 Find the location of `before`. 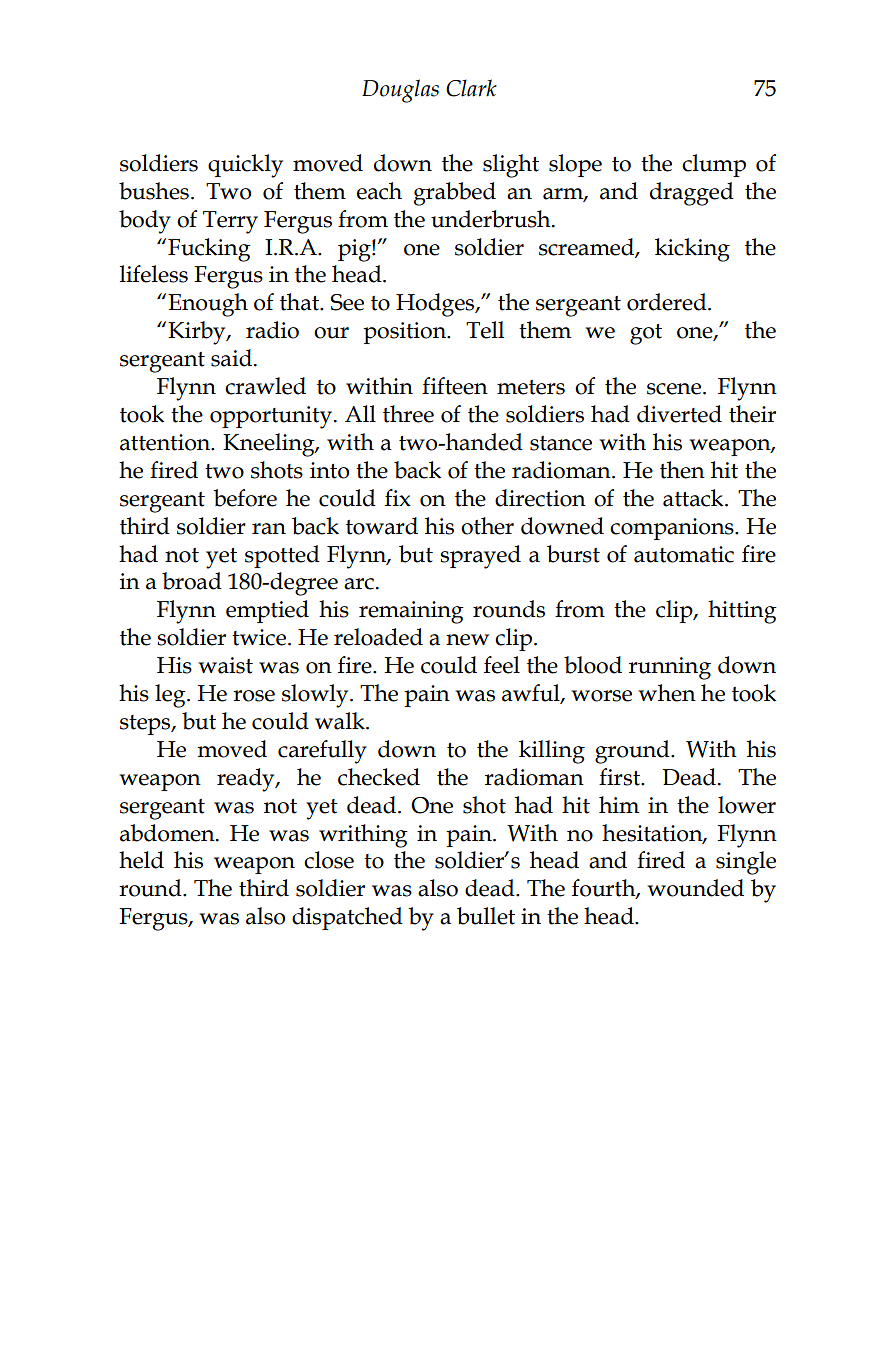

before is located at coordinates (245, 498).
